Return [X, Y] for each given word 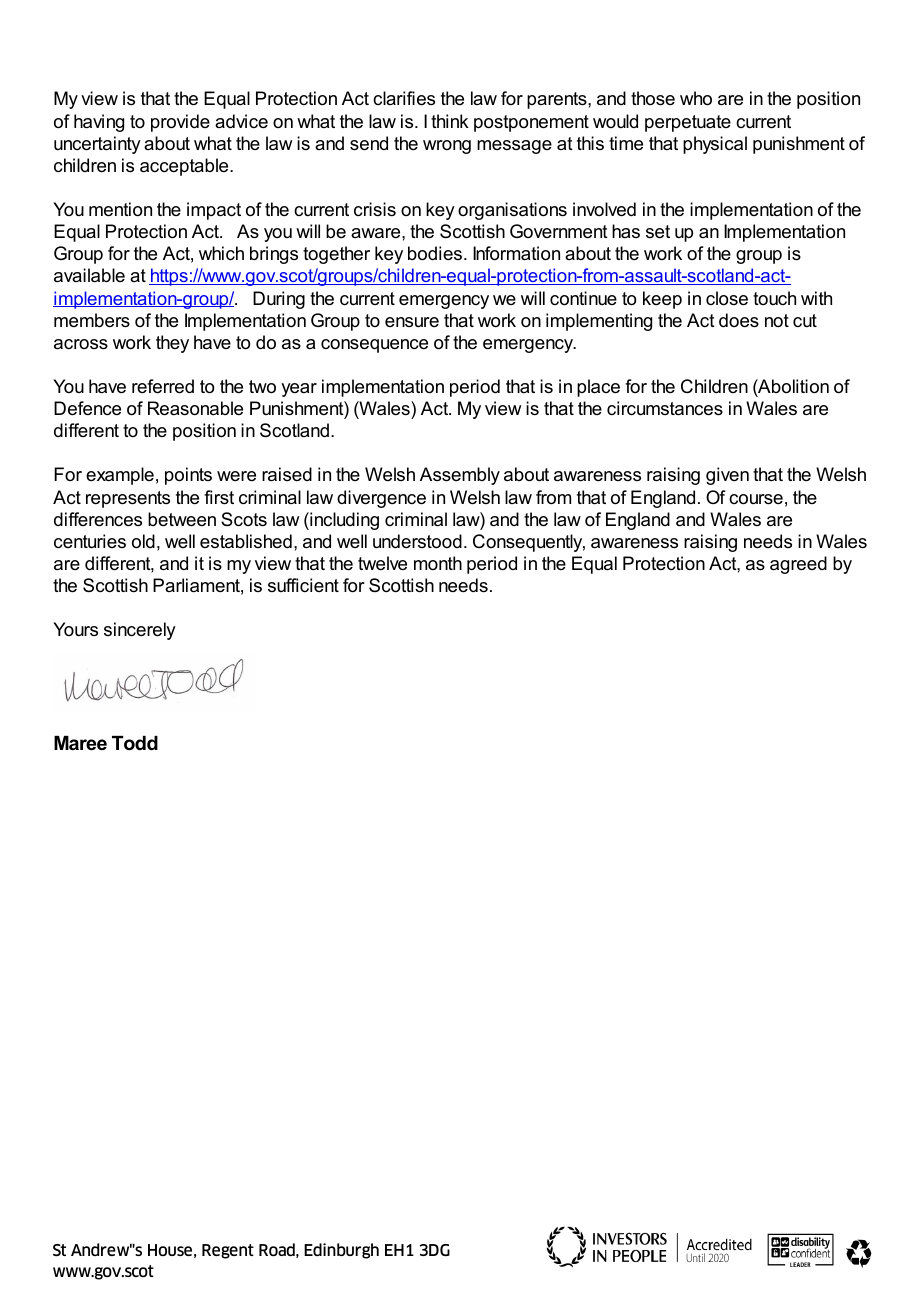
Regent [228, 1251]
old [143, 541]
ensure [412, 322]
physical [715, 145]
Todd [135, 743]
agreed [798, 565]
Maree [80, 743]
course [756, 499]
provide [180, 123]
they [172, 344]
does [739, 320]
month [438, 563]
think [450, 121]
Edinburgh [341, 1251]
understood [417, 541]
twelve [382, 563]
